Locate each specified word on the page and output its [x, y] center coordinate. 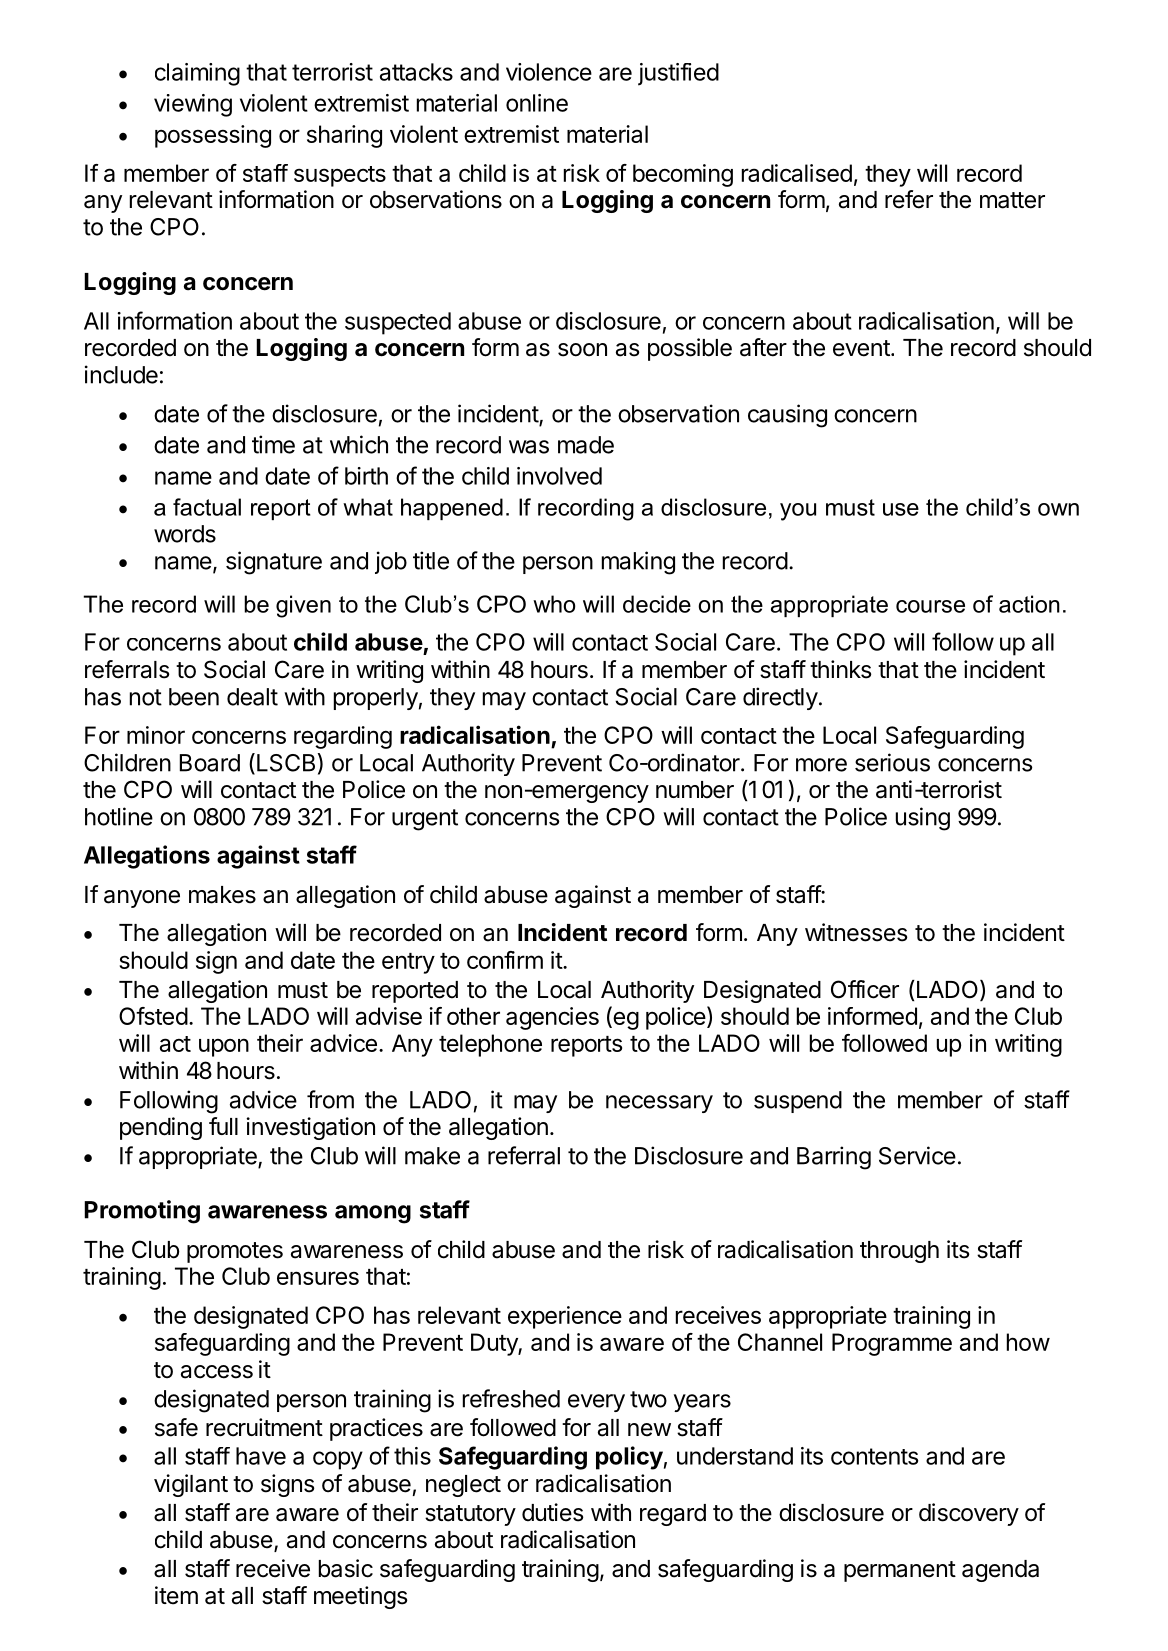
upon [224, 1048]
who [554, 604]
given [303, 606]
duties [552, 1512]
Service [917, 1155]
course [930, 606]
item [176, 1595]
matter [1012, 200]
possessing [213, 136]
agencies [552, 1018]
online [537, 103]
